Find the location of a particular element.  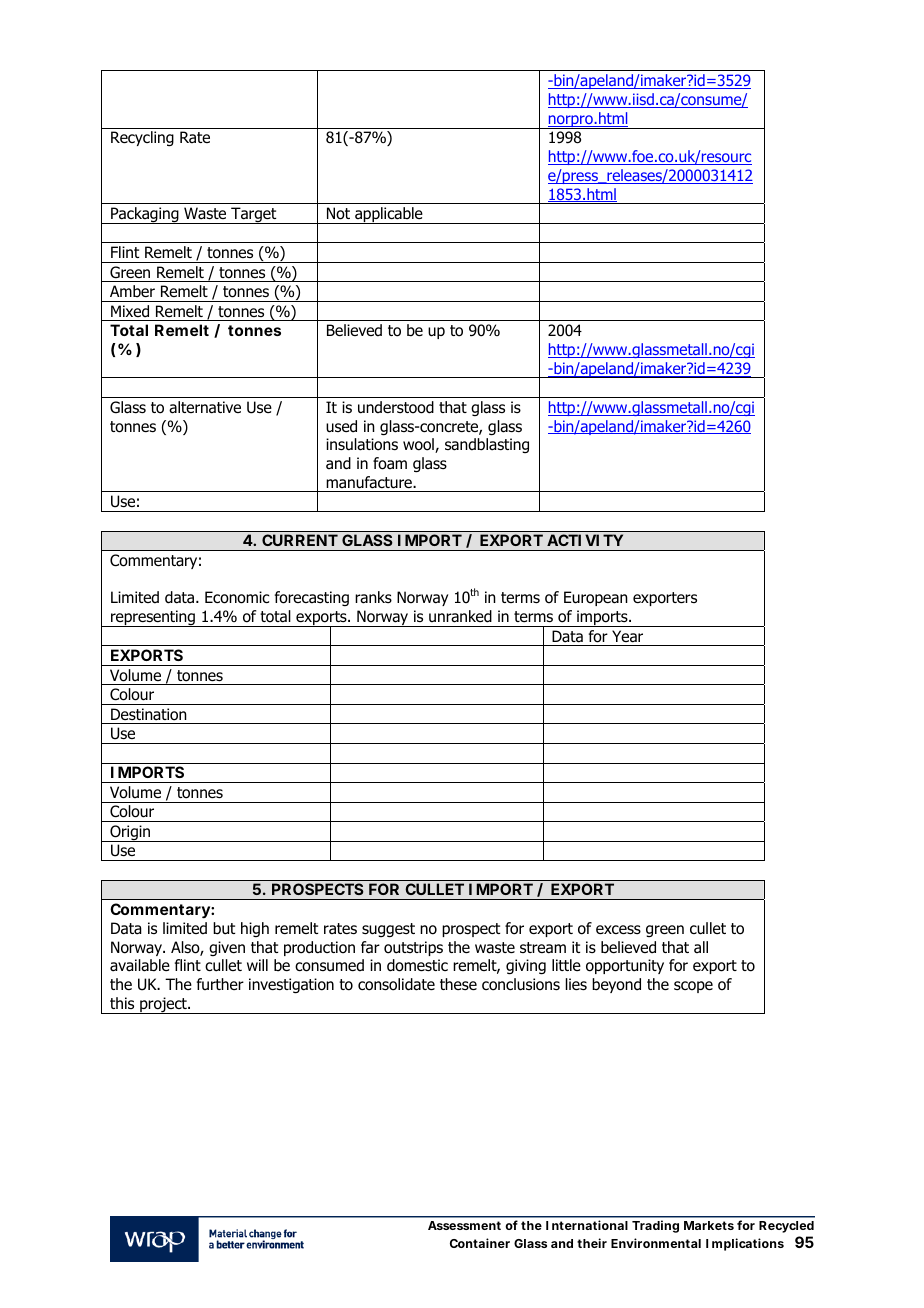

European is located at coordinates (596, 598).
